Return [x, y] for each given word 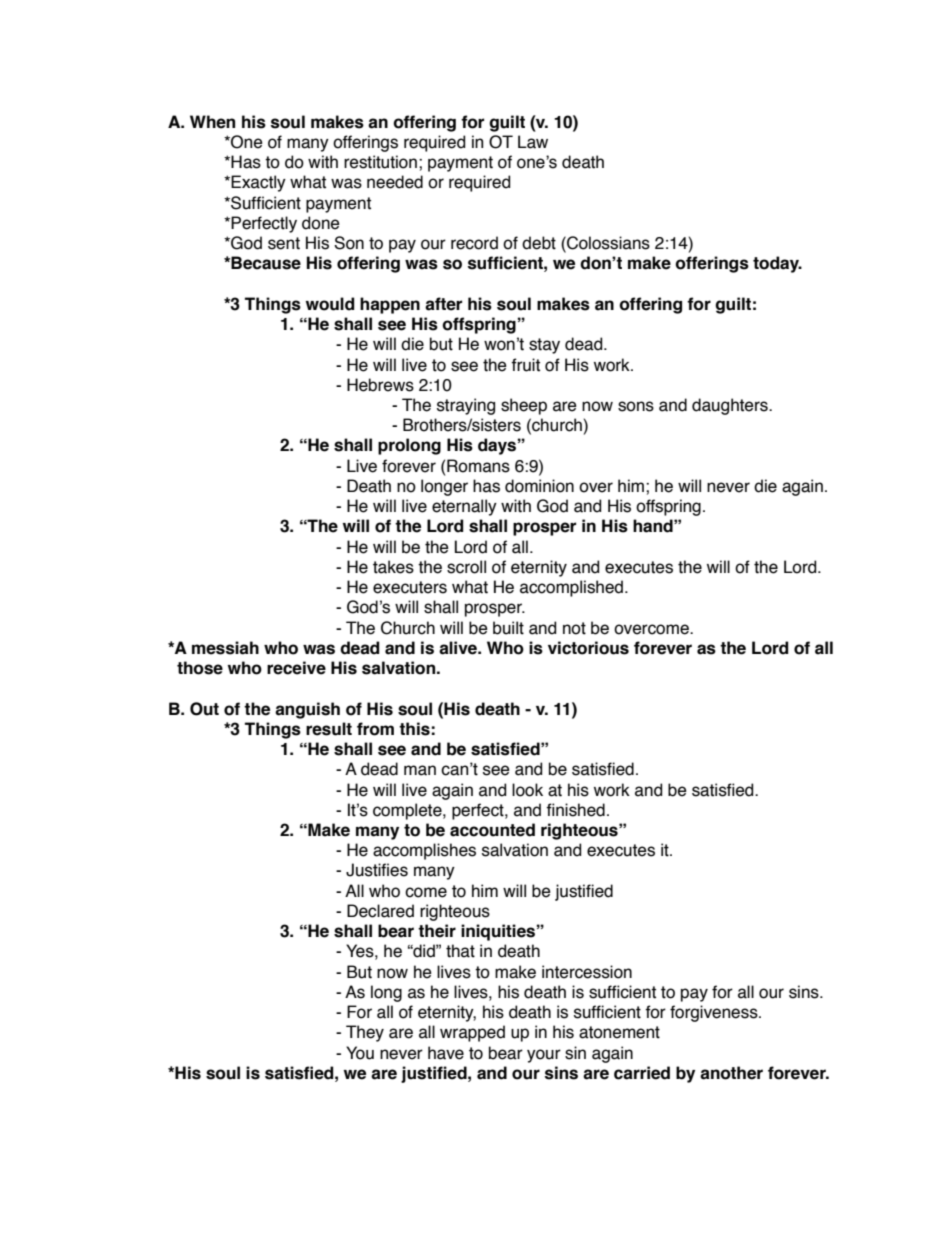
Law [533, 142]
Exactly [258, 183]
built [508, 628]
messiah [225, 648]
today [777, 264]
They [365, 1033]
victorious [588, 648]
